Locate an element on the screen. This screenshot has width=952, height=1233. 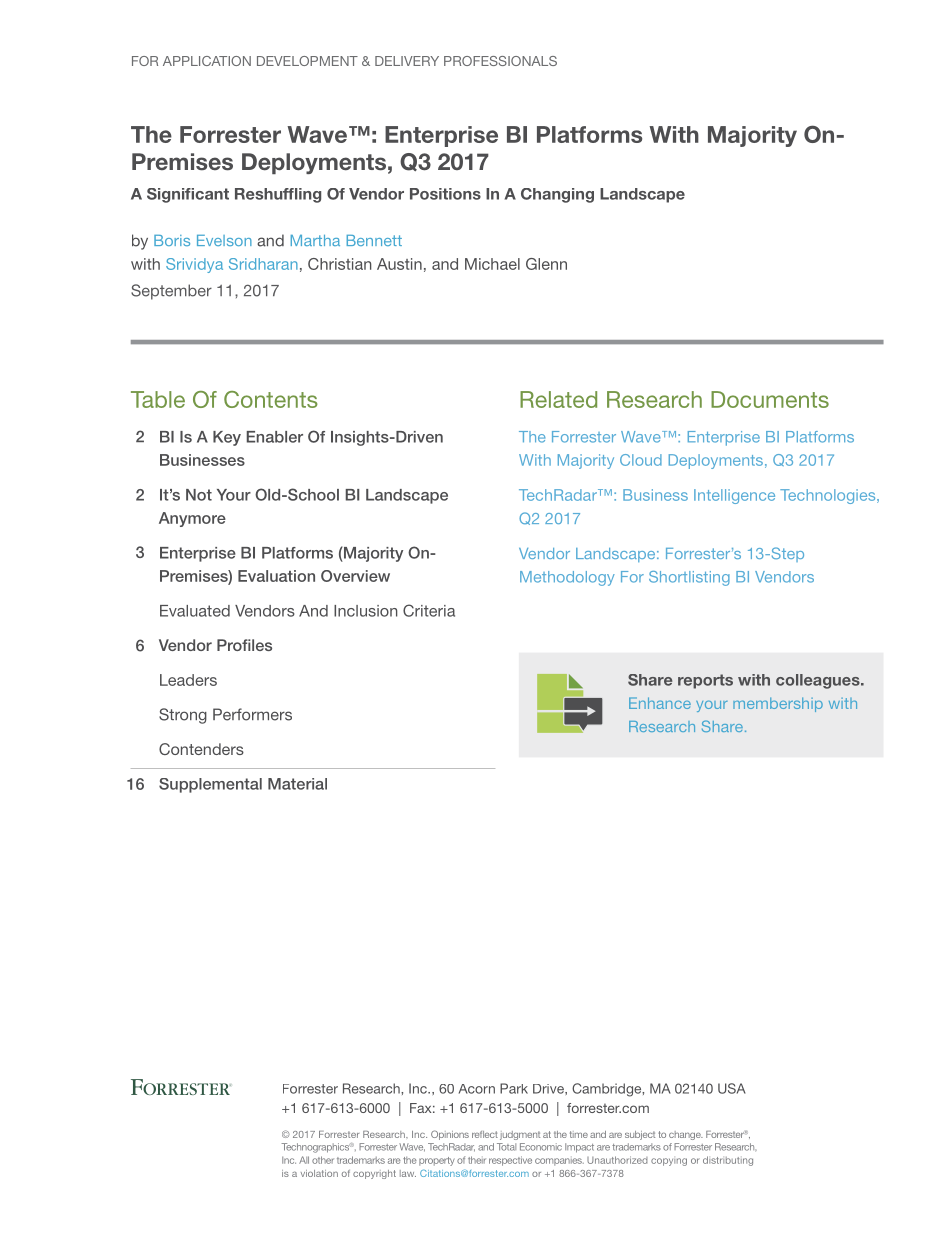
Contents is located at coordinates (271, 399).
